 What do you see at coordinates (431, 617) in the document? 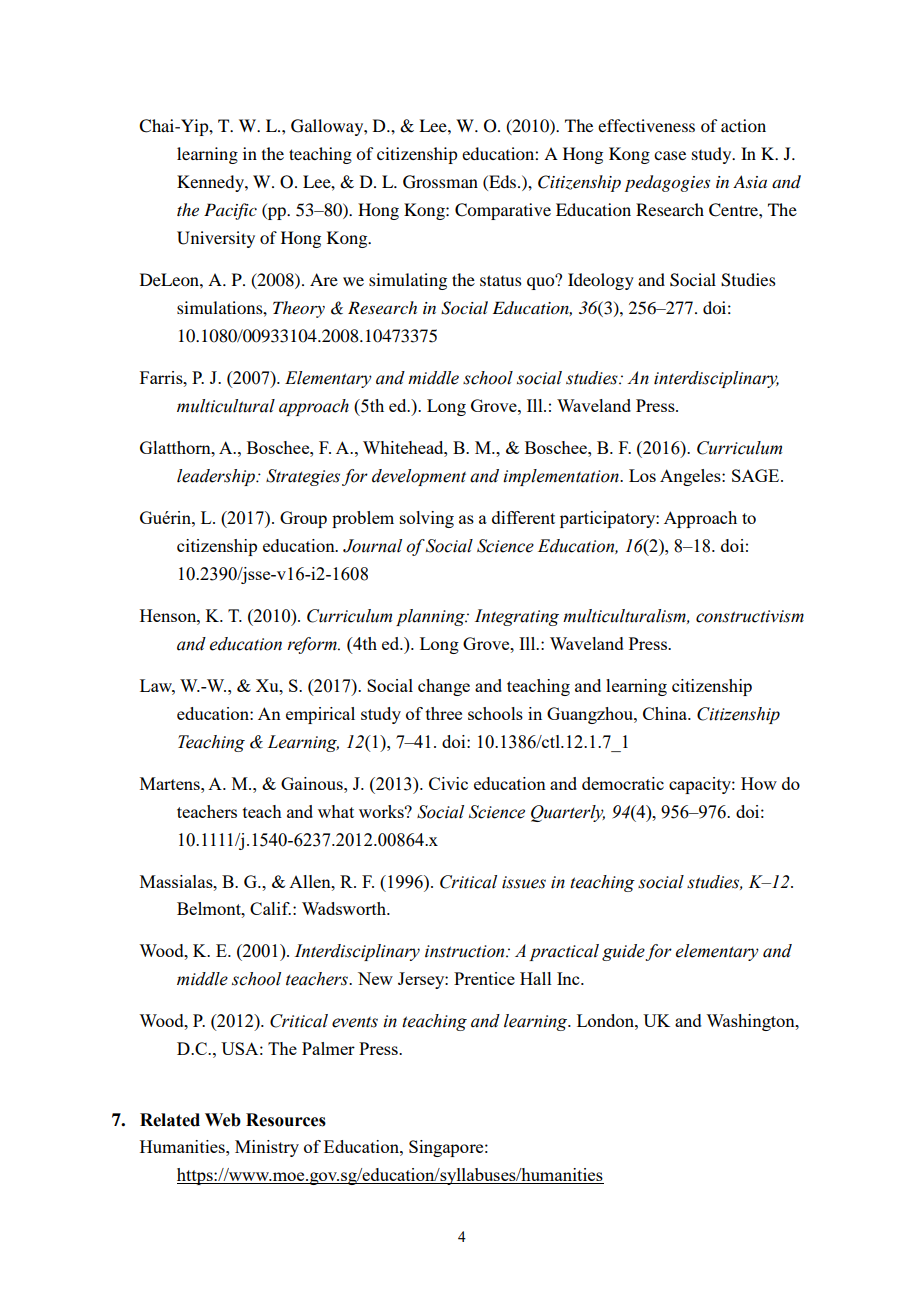
I see `planning` at bounding box center [431, 617].
